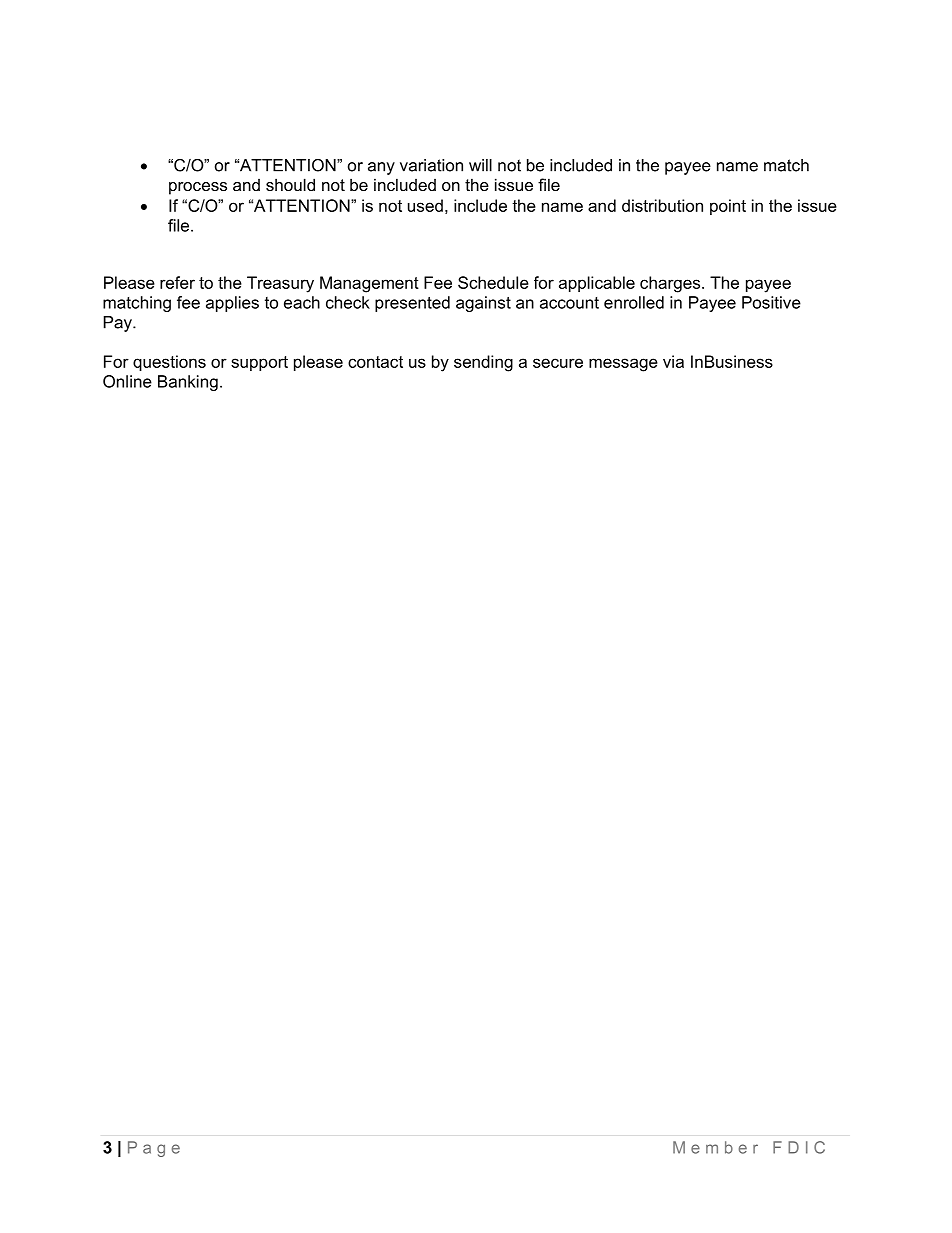  I want to click on Online, so click(127, 381).
